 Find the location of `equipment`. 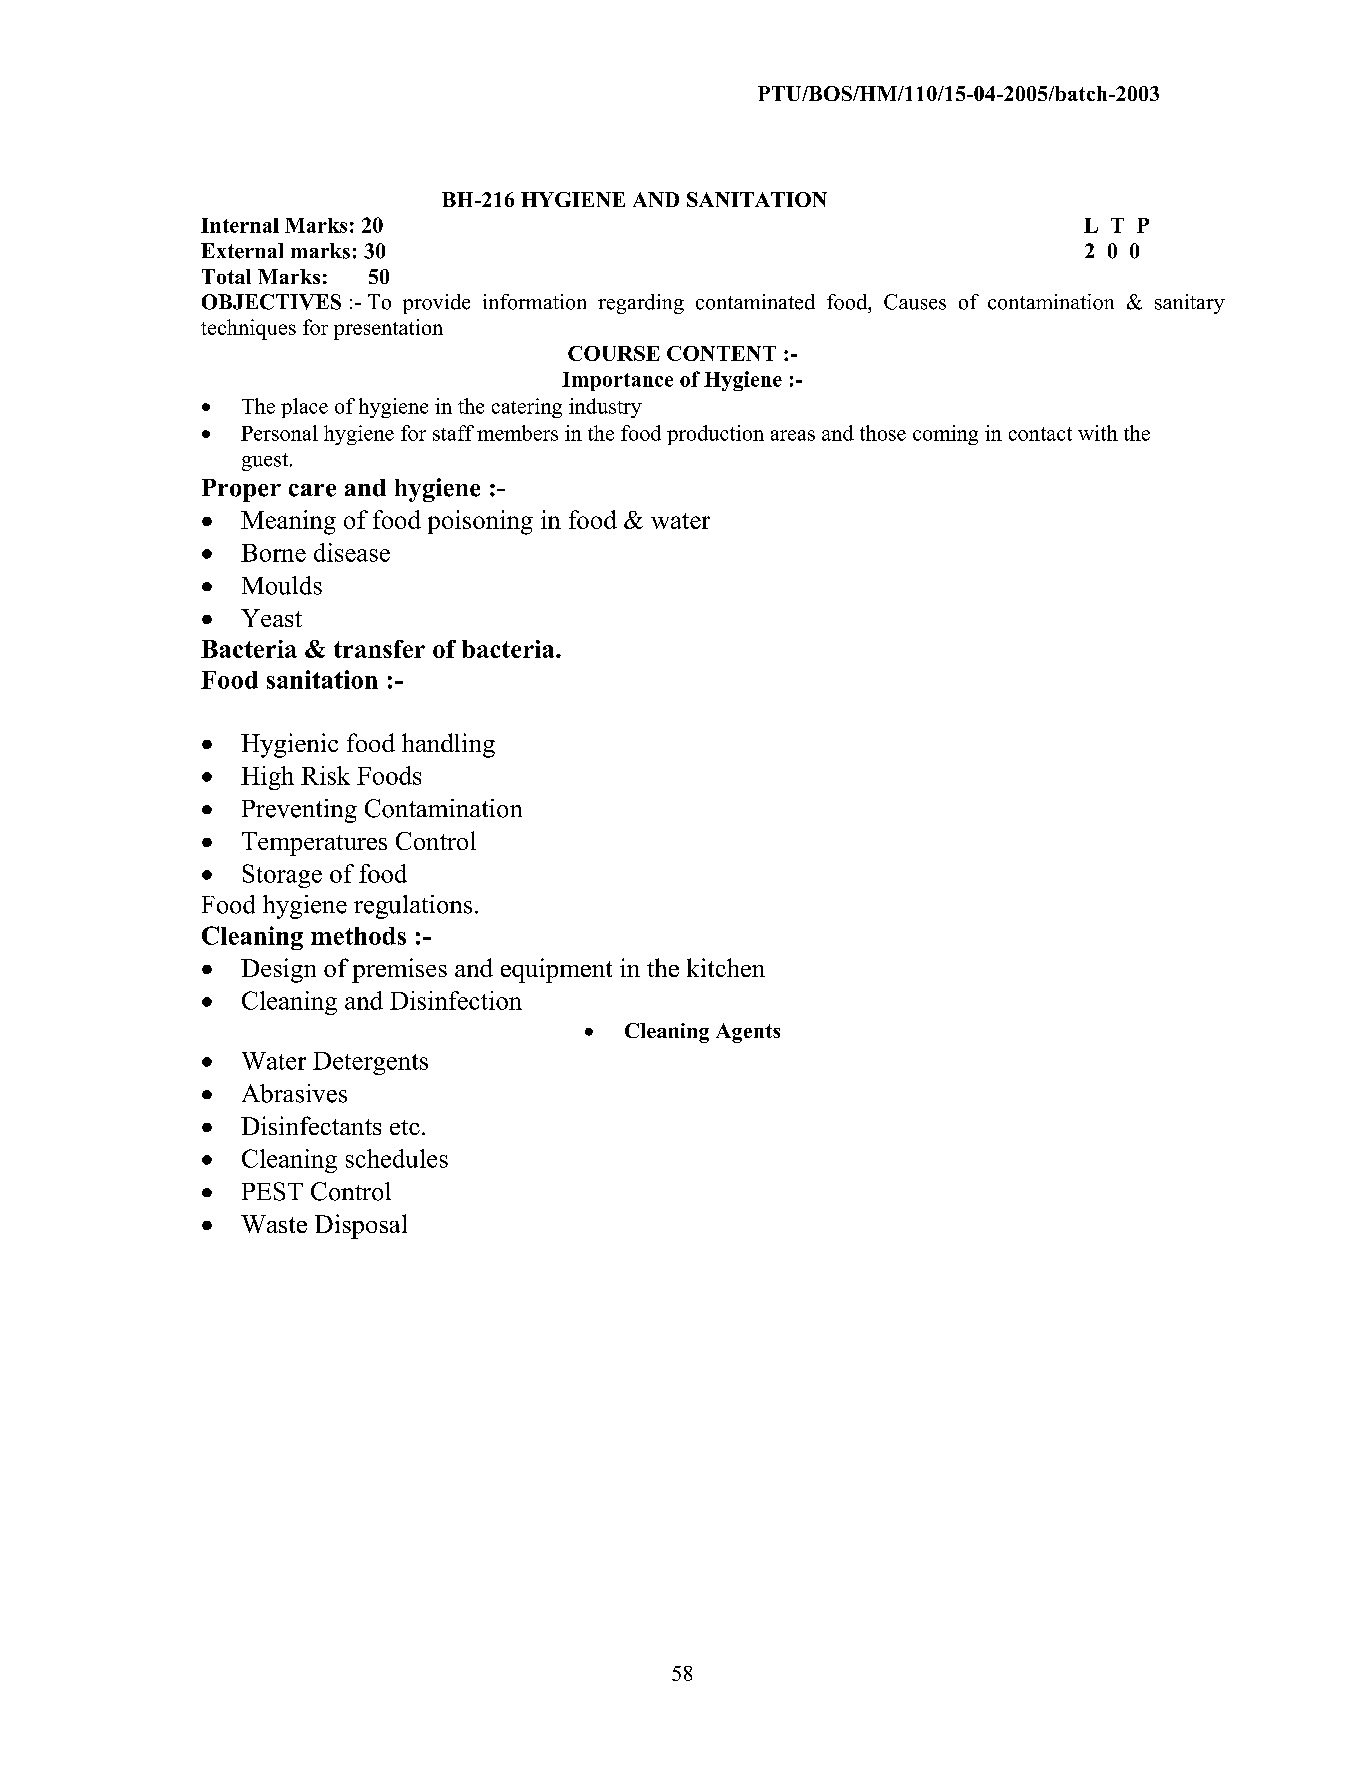

equipment is located at coordinates (556, 970).
